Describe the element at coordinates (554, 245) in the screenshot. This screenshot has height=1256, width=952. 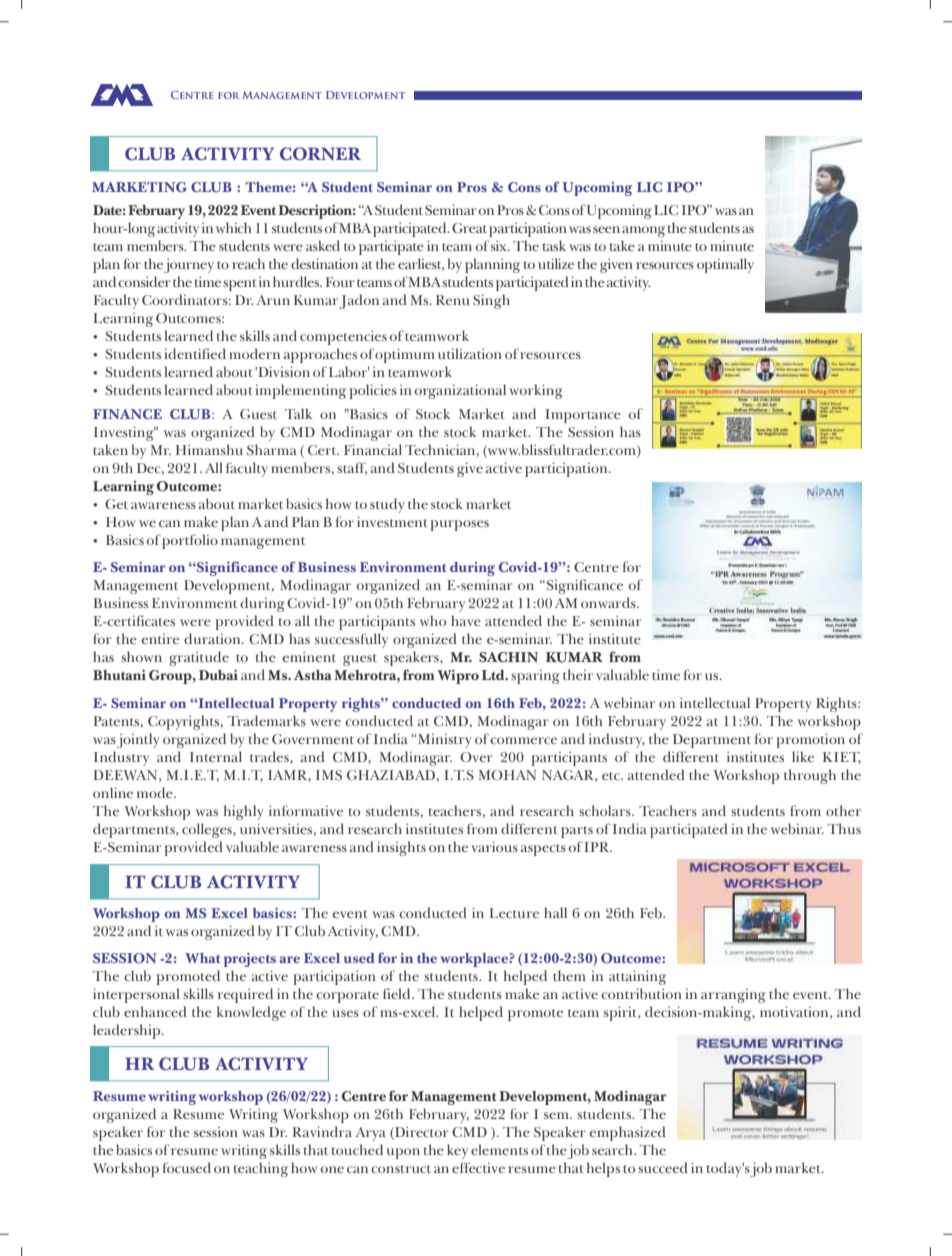
I see `task` at that location.
